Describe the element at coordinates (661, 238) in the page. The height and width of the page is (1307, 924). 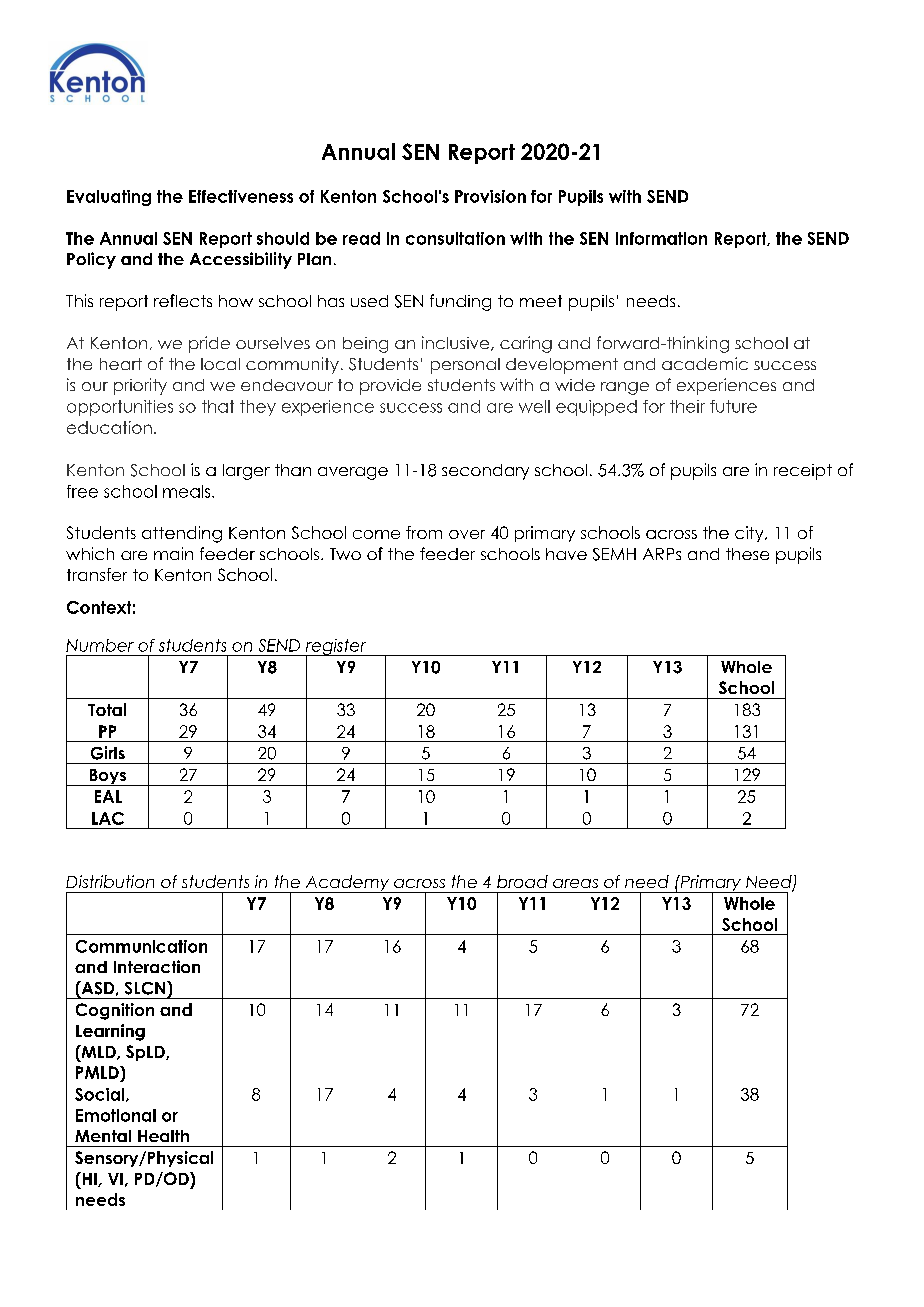
I see `Information` at that location.
